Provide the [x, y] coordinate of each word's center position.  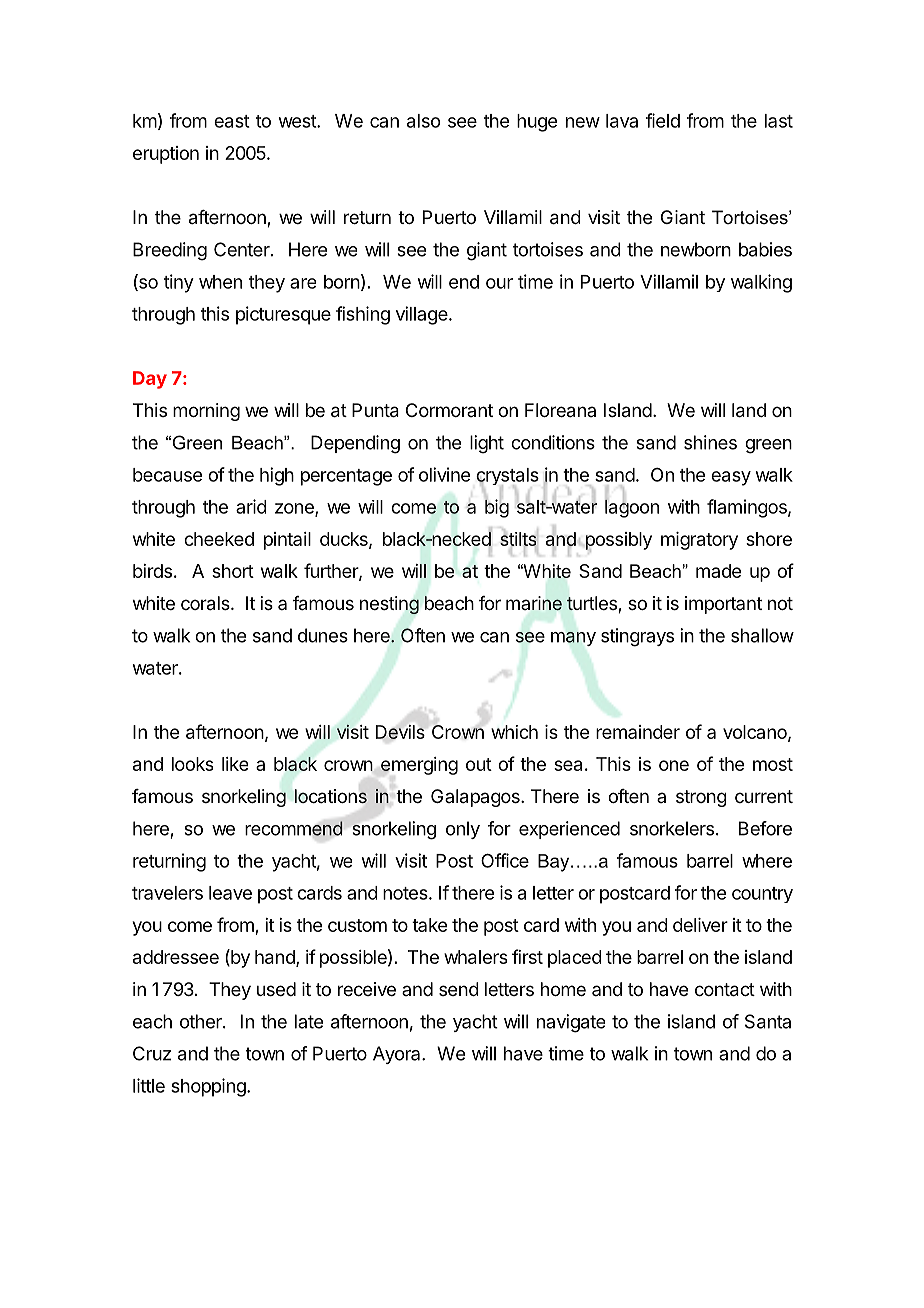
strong [701, 798]
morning [206, 412]
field [663, 120]
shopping [208, 1087]
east [232, 121]
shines [710, 442]
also [423, 121]
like [235, 764]
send [459, 989]
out [479, 764]
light [487, 444]
